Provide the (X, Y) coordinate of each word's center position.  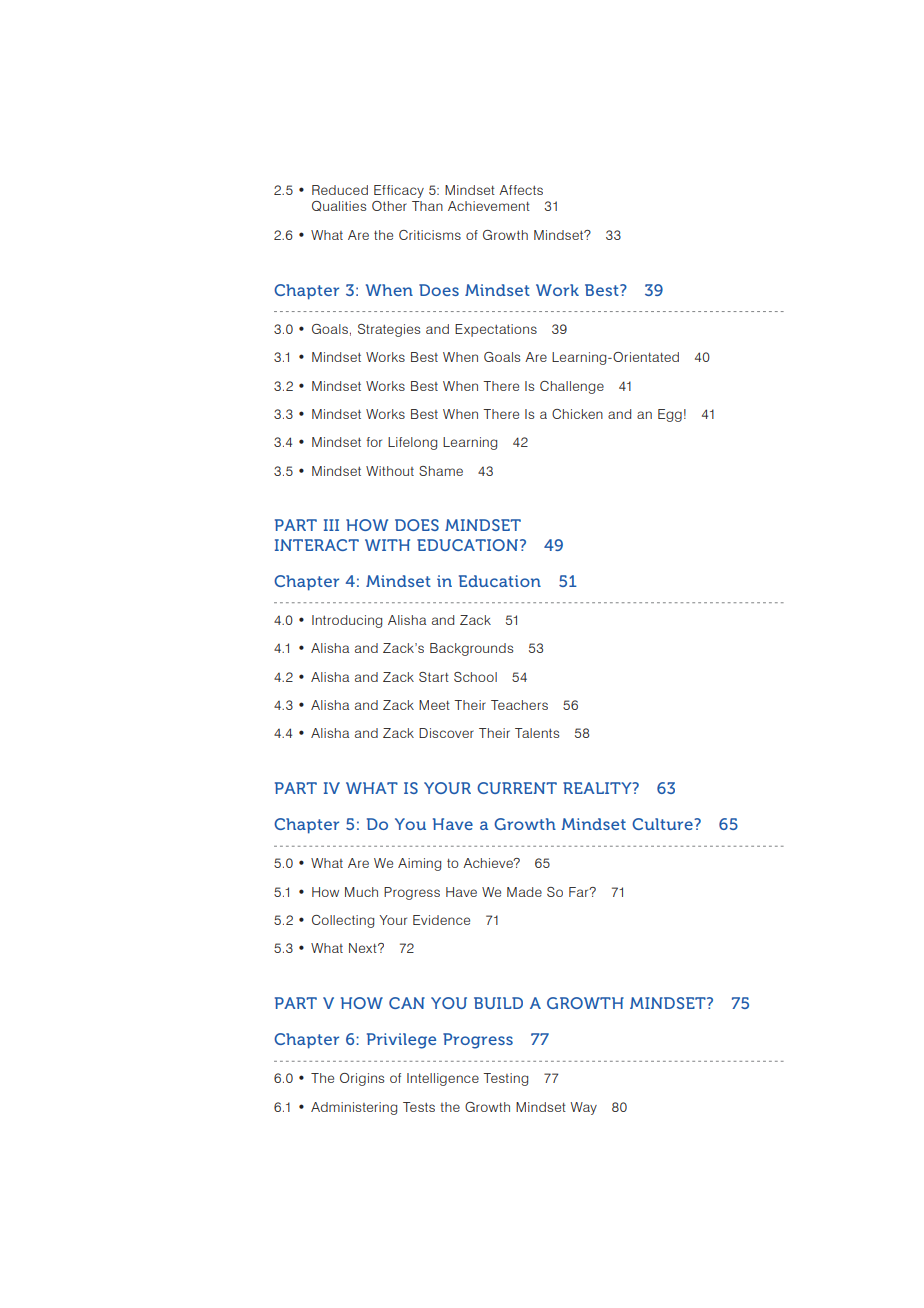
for (374, 442)
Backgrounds (471, 649)
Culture (663, 824)
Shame (441, 471)
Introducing (347, 621)
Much (361, 892)
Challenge (572, 387)
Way (583, 1108)
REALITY (598, 788)
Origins (362, 1079)
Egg (670, 415)
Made (524, 892)
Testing (505, 1079)
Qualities (339, 206)
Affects (521, 190)
